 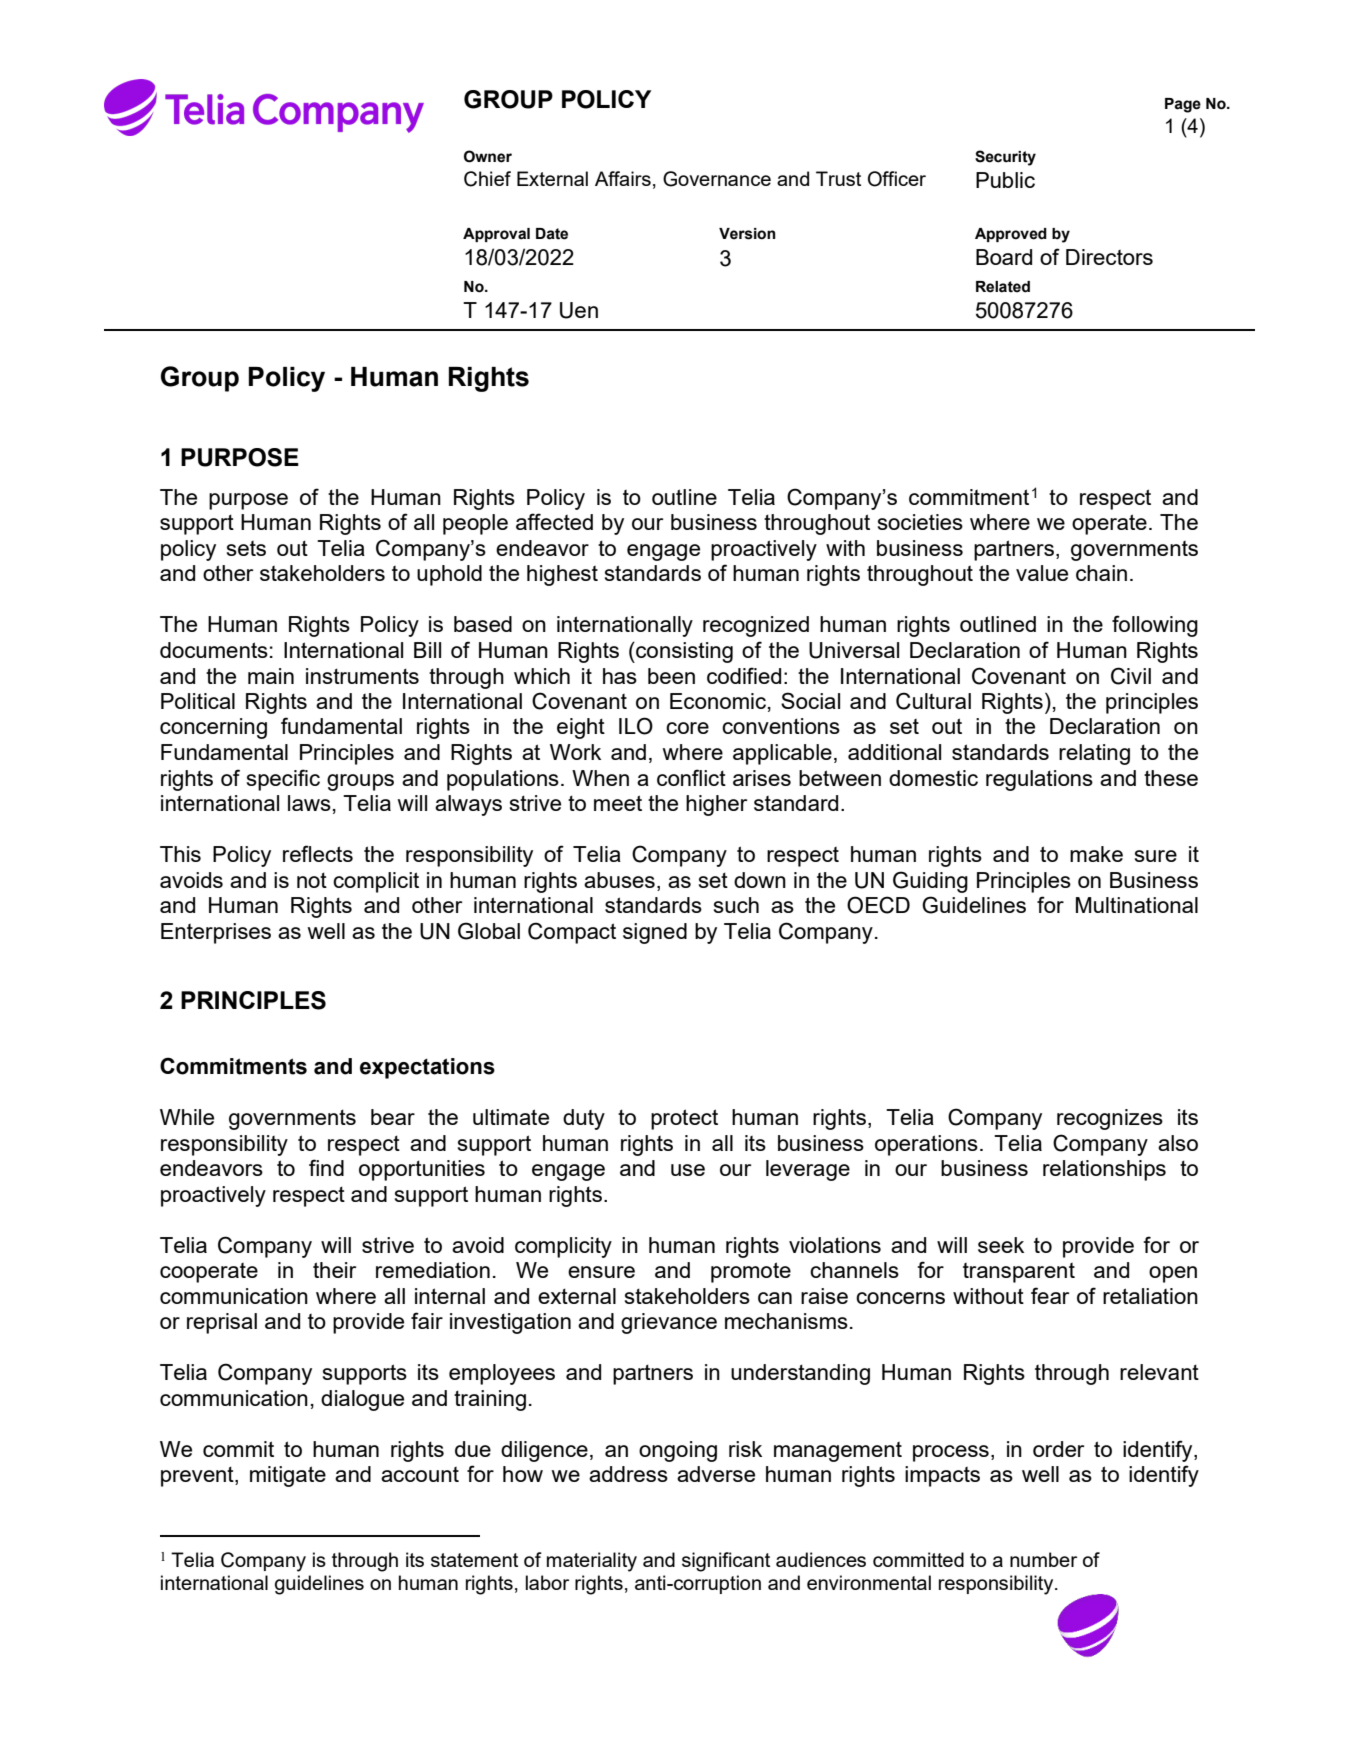 What do you see at coordinates (726, 1562) in the screenshot?
I see `significant` at bounding box center [726, 1562].
